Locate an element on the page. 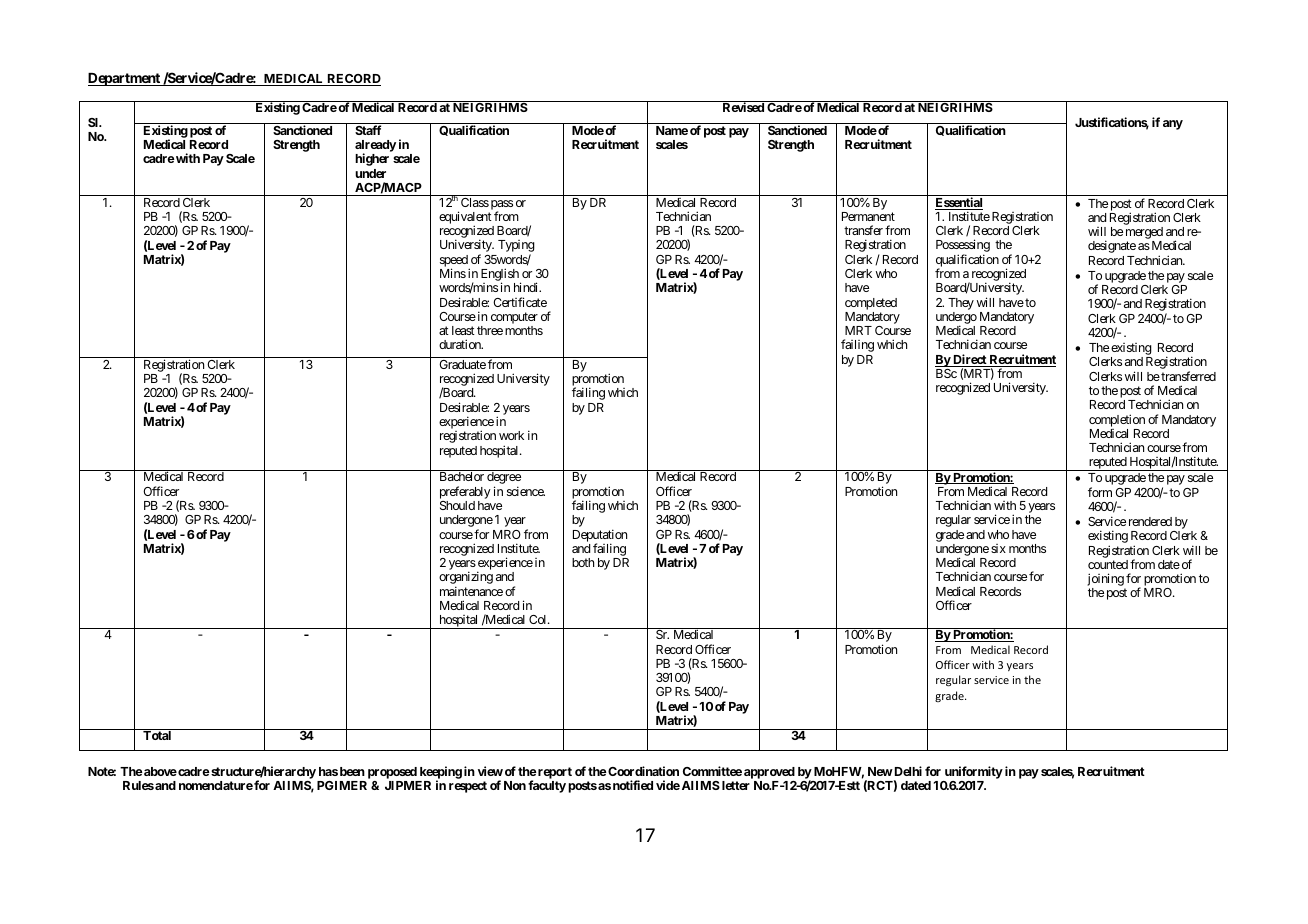  Coordination is located at coordinates (642, 771).
